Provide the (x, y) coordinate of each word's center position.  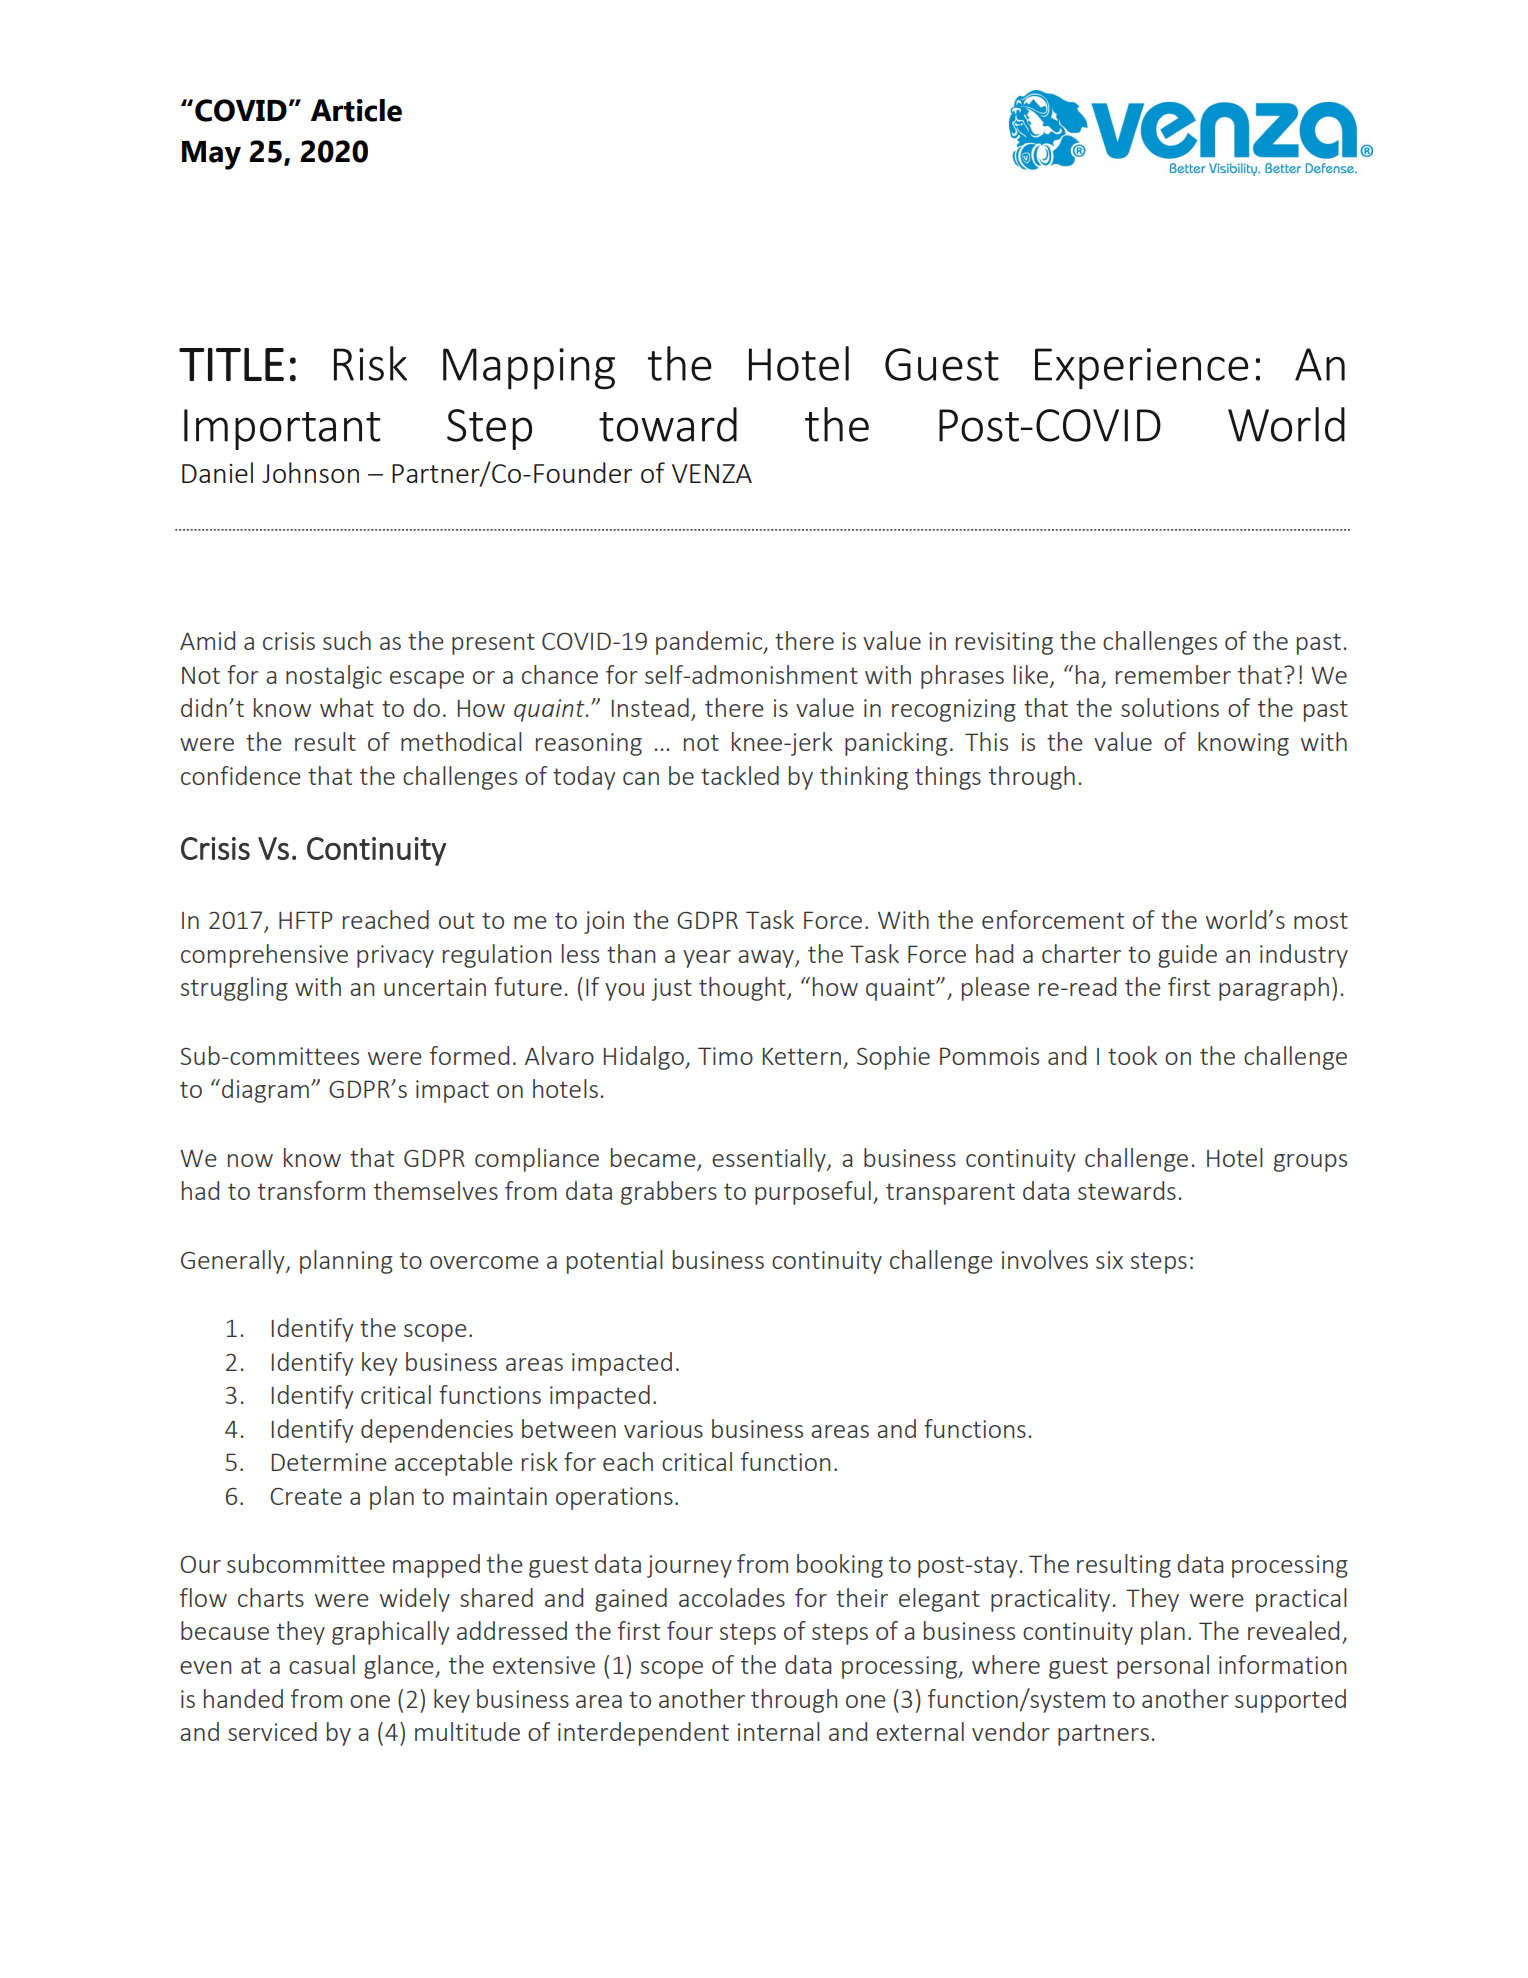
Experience (1141, 369)
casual (322, 1664)
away (767, 959)
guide (1187, 956)
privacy (395, 956)
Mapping (529, 369)
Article (356, 110)
